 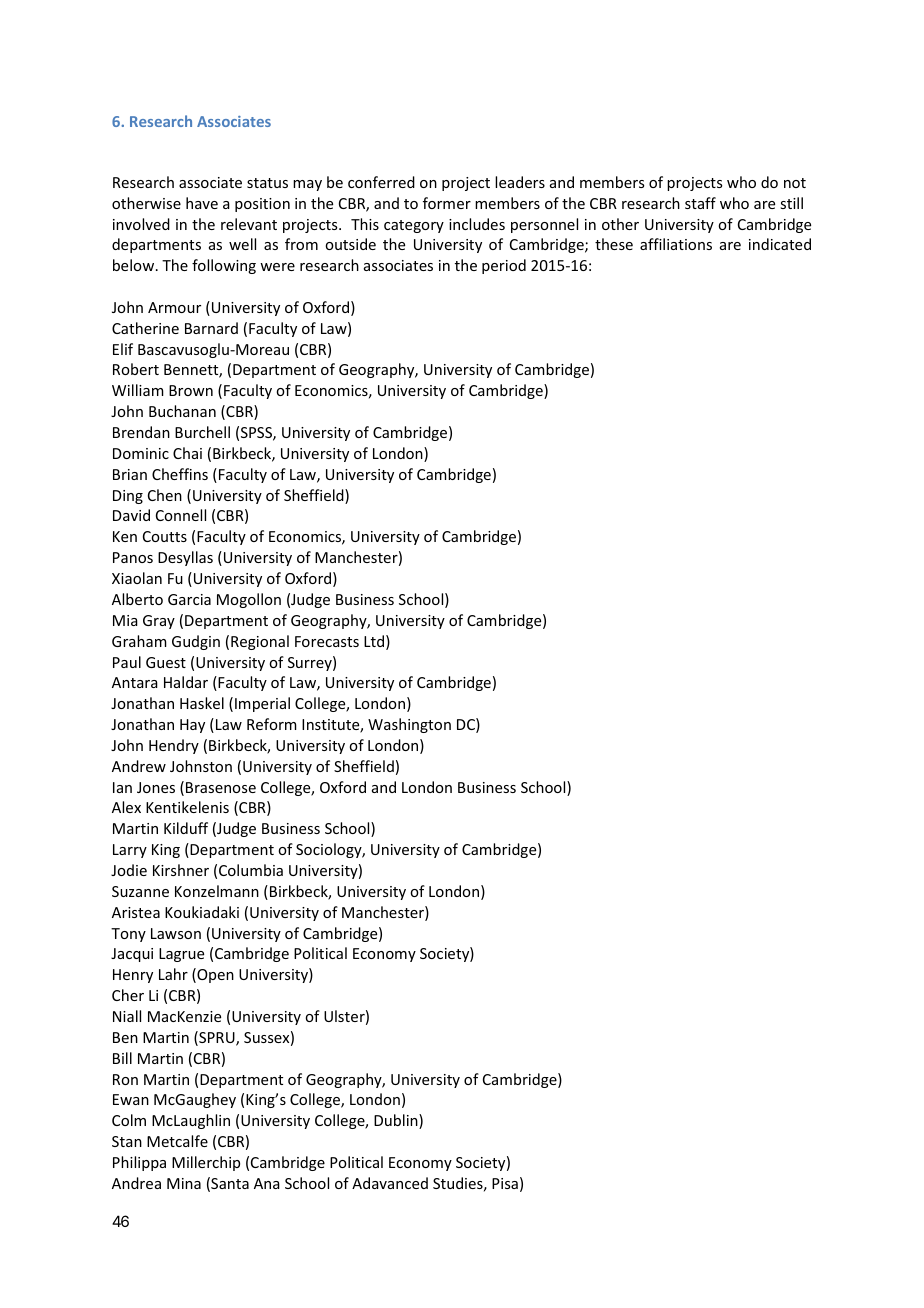 I want to click on Columbia, so click(x=251, y=870).
